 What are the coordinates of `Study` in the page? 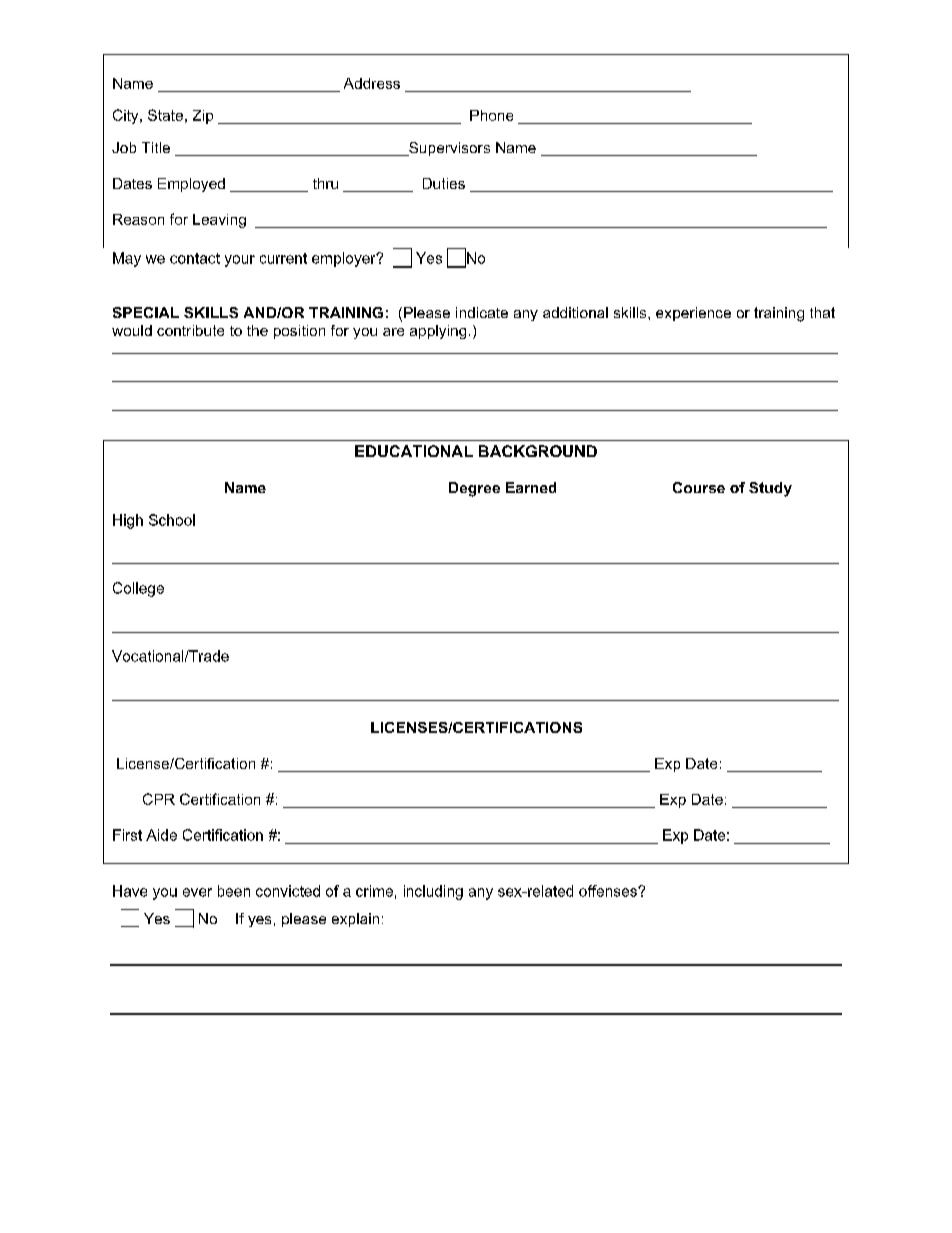 It's located at (770, 489).
